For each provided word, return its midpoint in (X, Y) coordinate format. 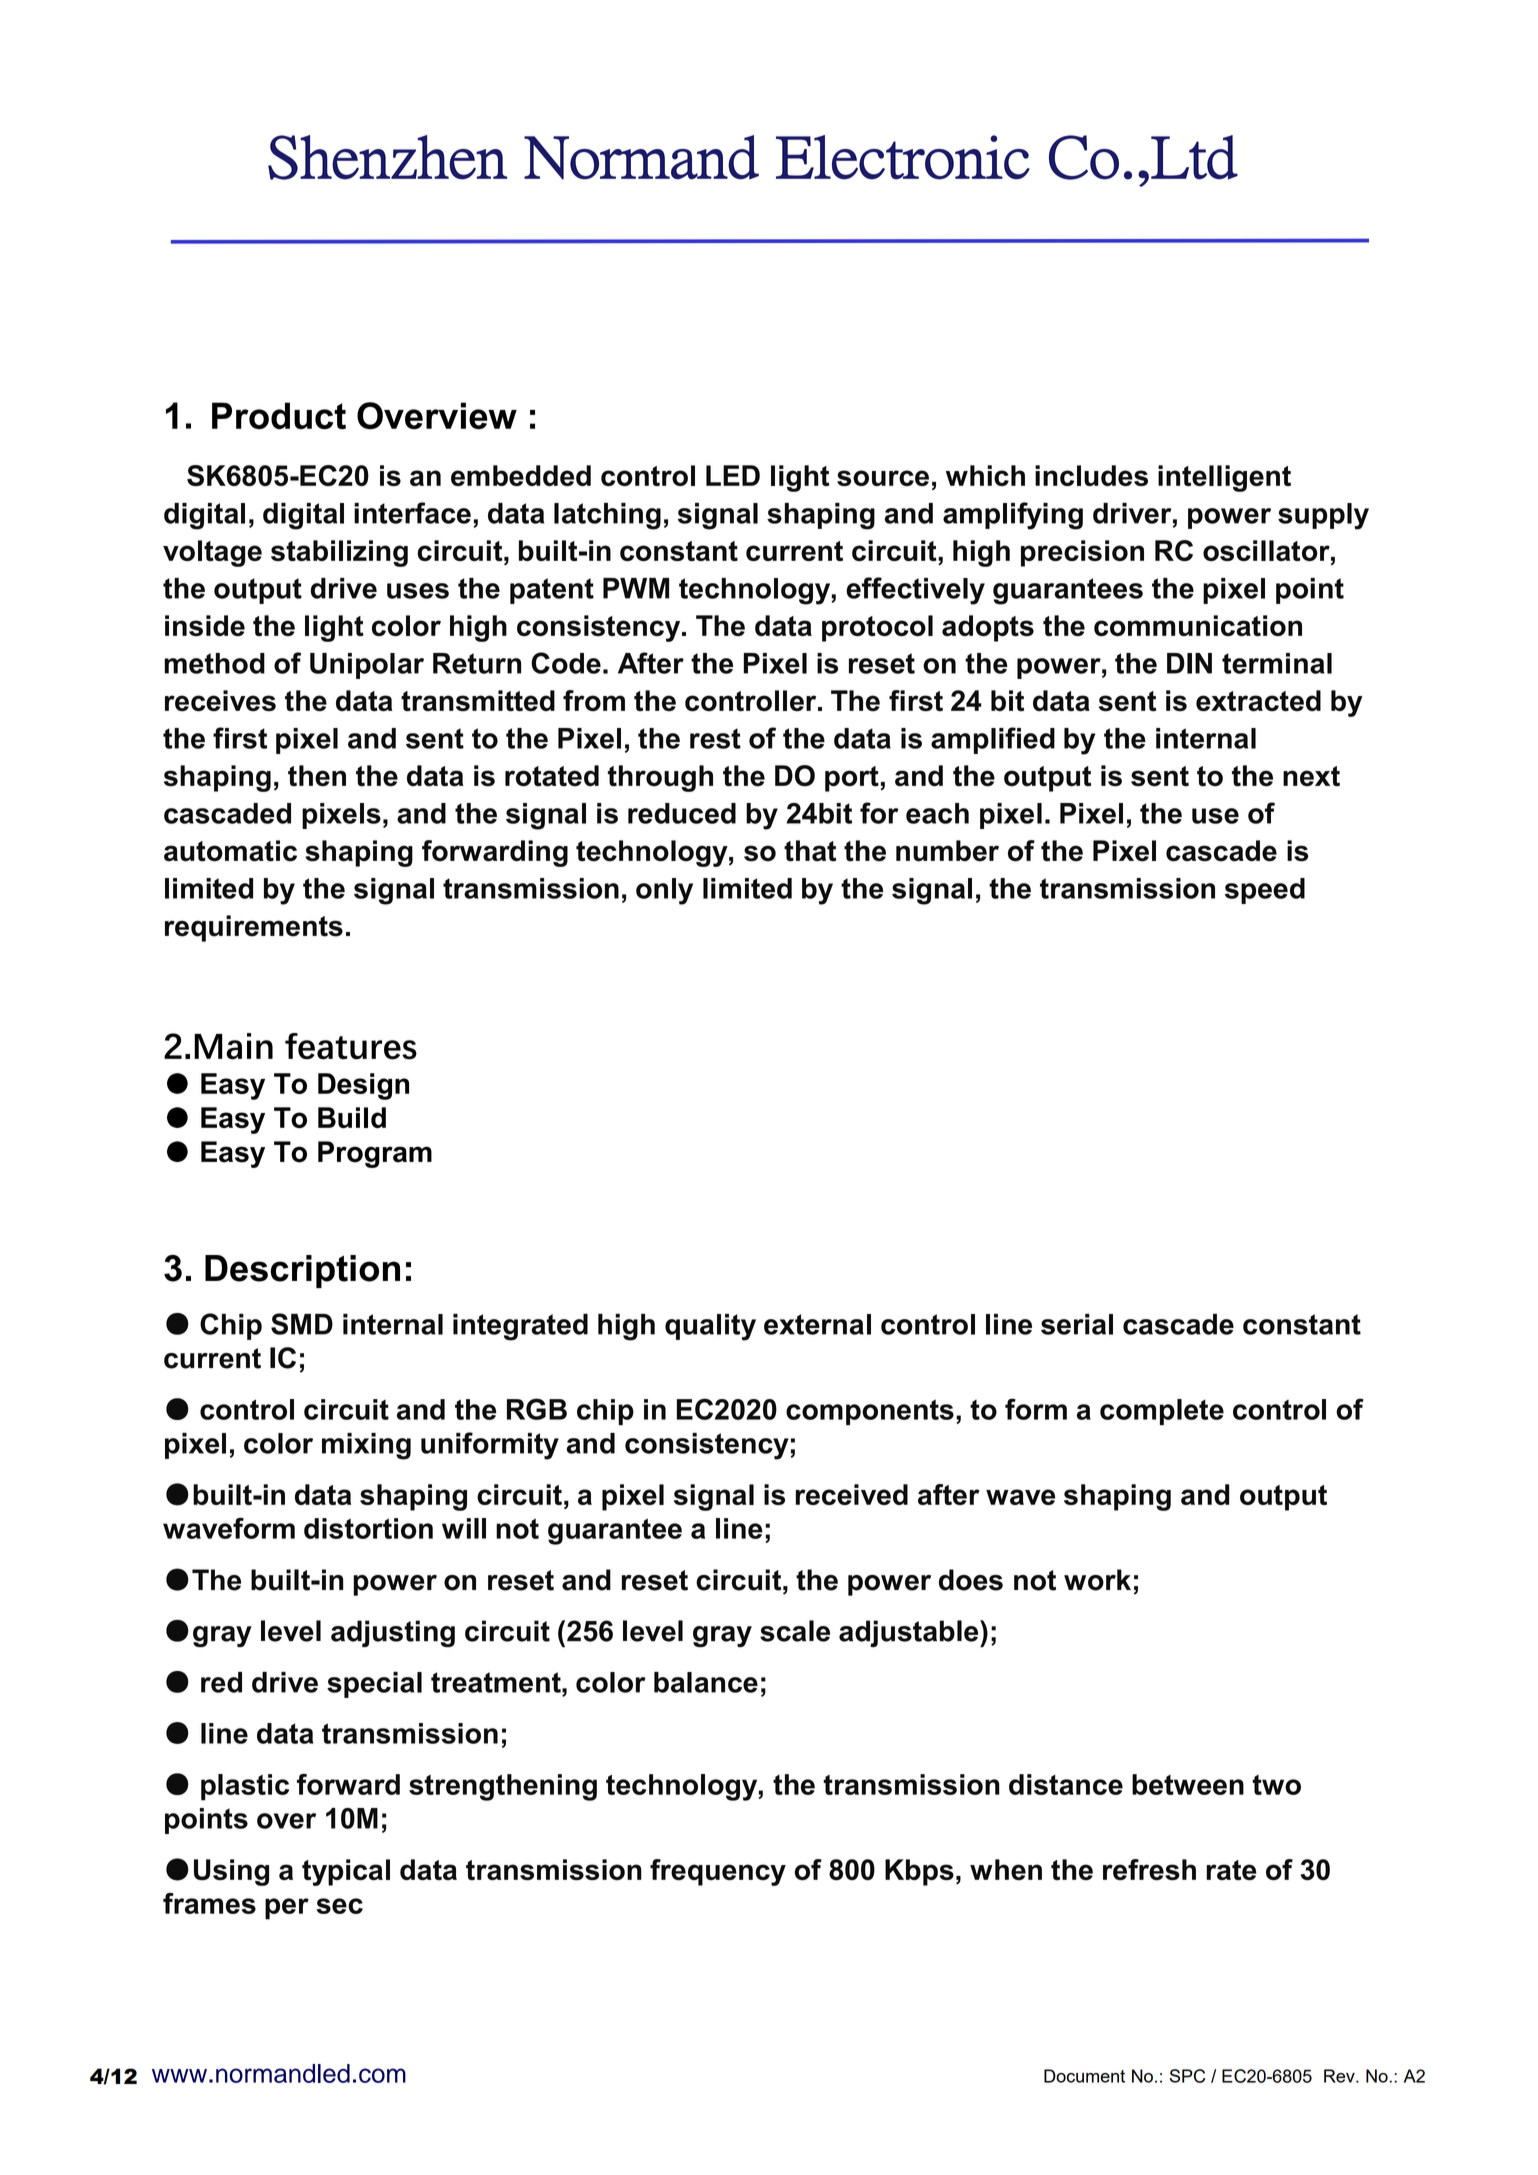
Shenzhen (387, 157)
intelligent (1224, 478)
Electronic (903, 157)
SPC (1187, 2076)
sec (339, 1906)
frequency (718, 1872)
